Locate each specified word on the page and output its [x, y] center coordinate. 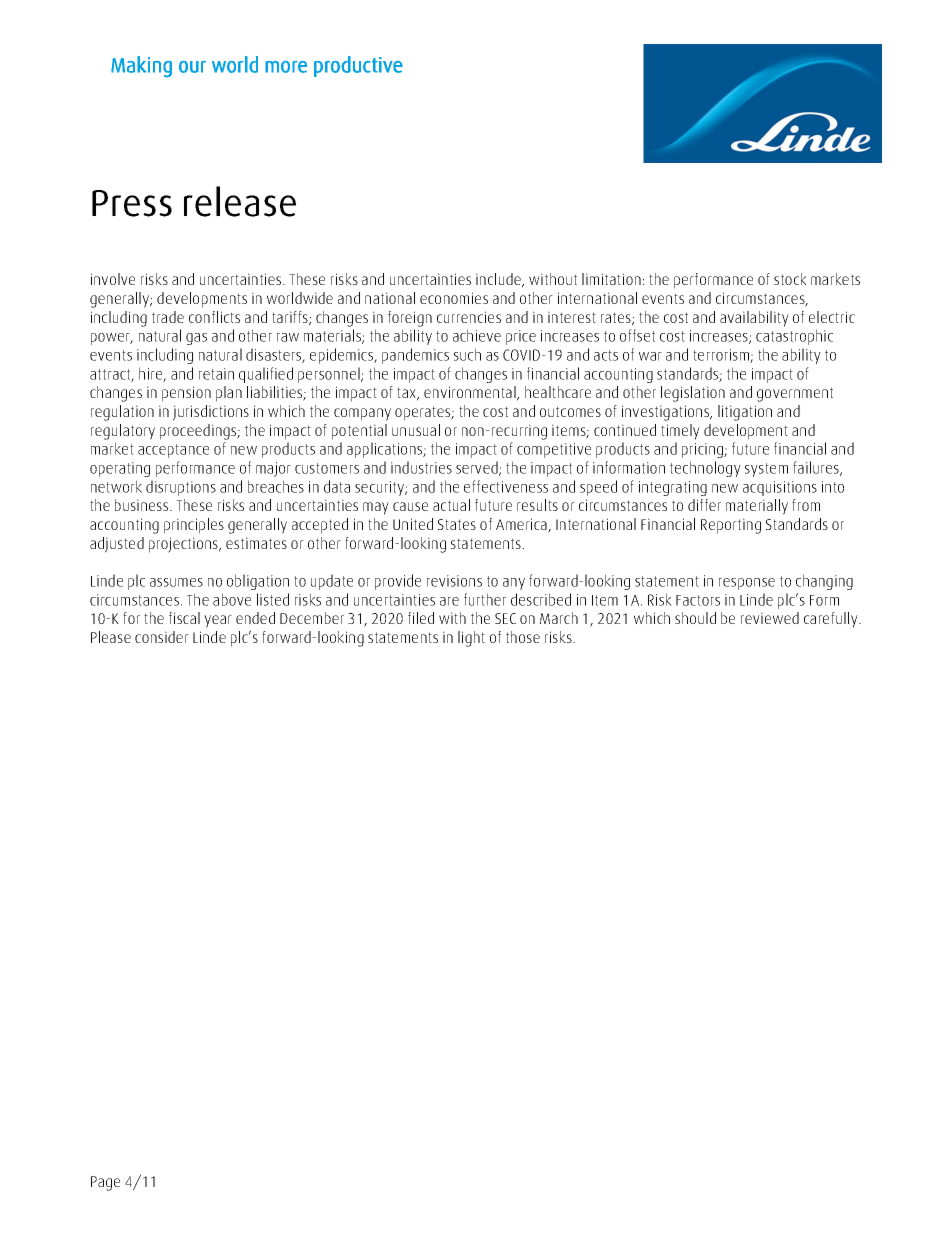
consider [162, 637]
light [471, 639]
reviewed [770, 618]
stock [790, 279]
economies [454, 298]
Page [105, 1183]
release [240, 201]
